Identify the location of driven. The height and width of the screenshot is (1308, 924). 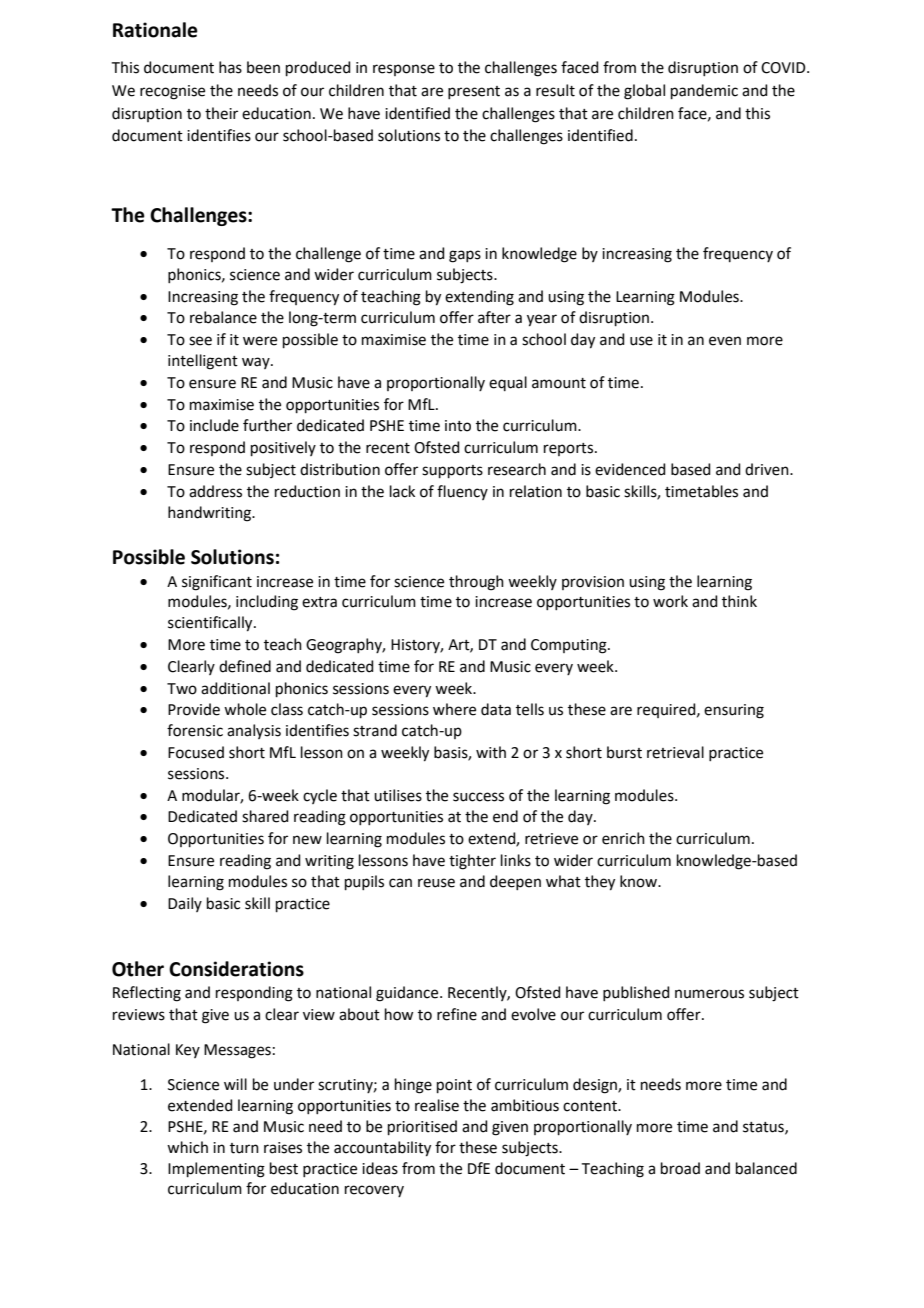
(768, 469).
